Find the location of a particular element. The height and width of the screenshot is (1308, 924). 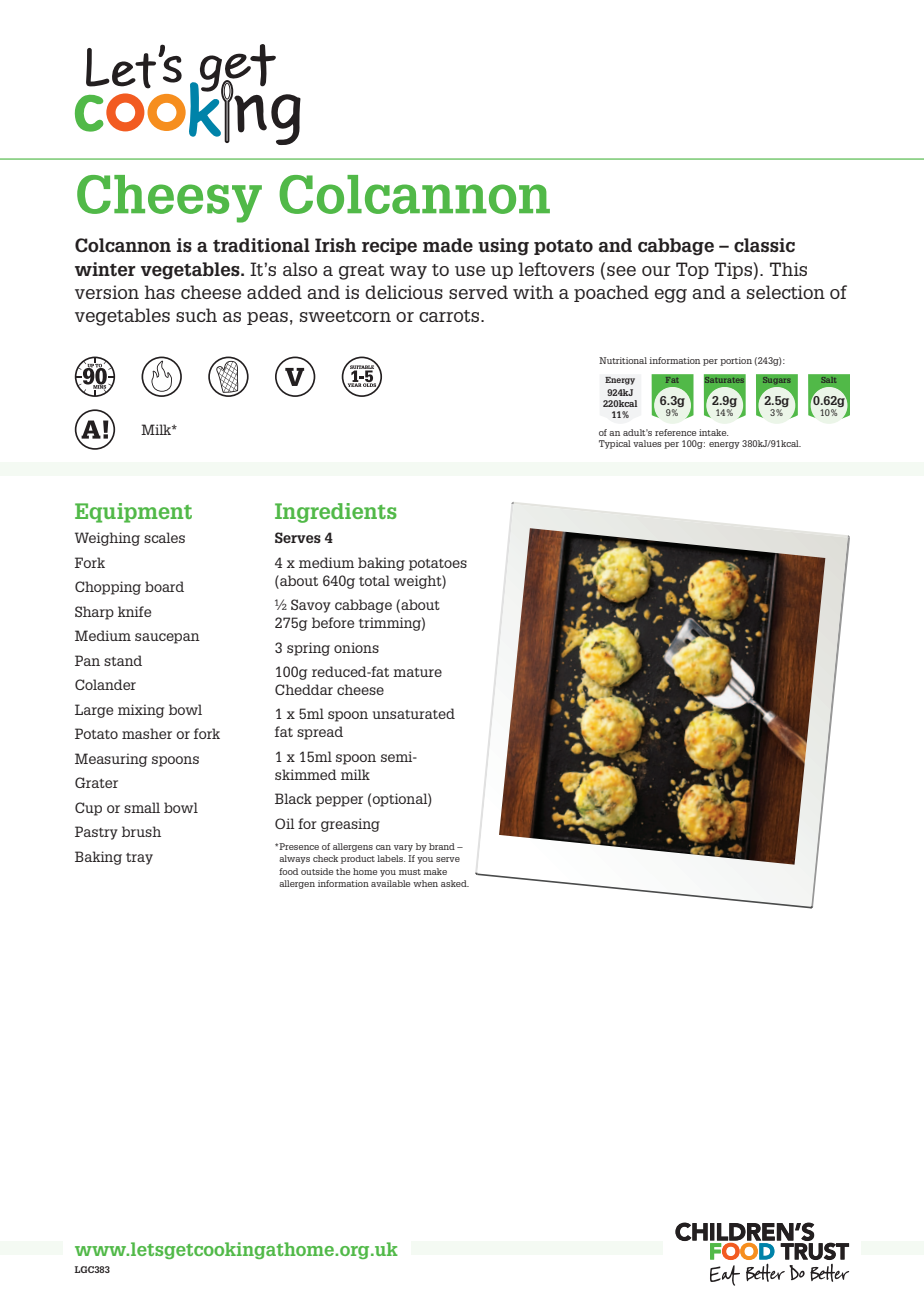

mature is located at coordinates (417, 672).
